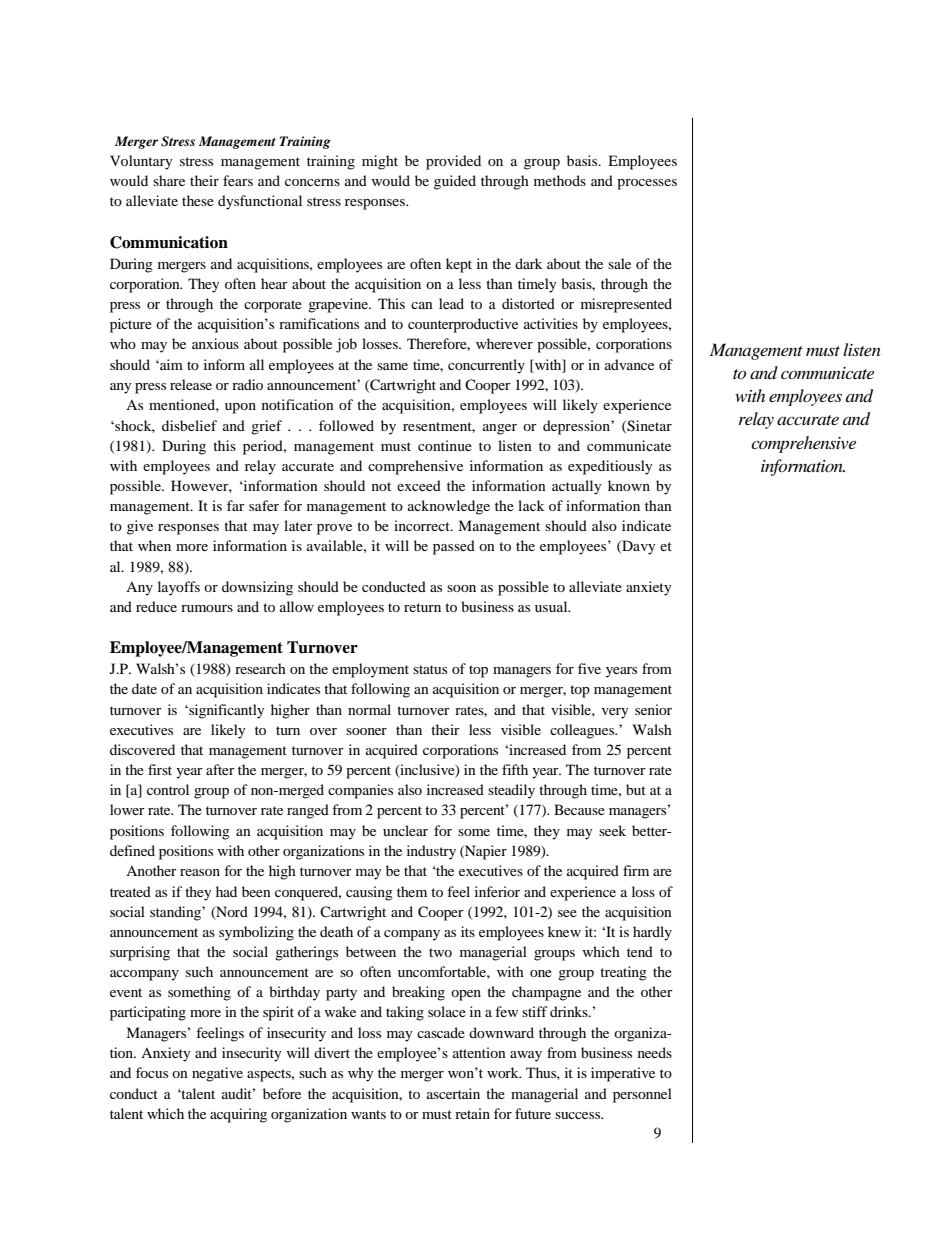 The width and height of the screenshot is (952, 1233). What do you see at coordinates (236, 505) in the screenshot?
I see `far` at bounding box center [236, 505].
